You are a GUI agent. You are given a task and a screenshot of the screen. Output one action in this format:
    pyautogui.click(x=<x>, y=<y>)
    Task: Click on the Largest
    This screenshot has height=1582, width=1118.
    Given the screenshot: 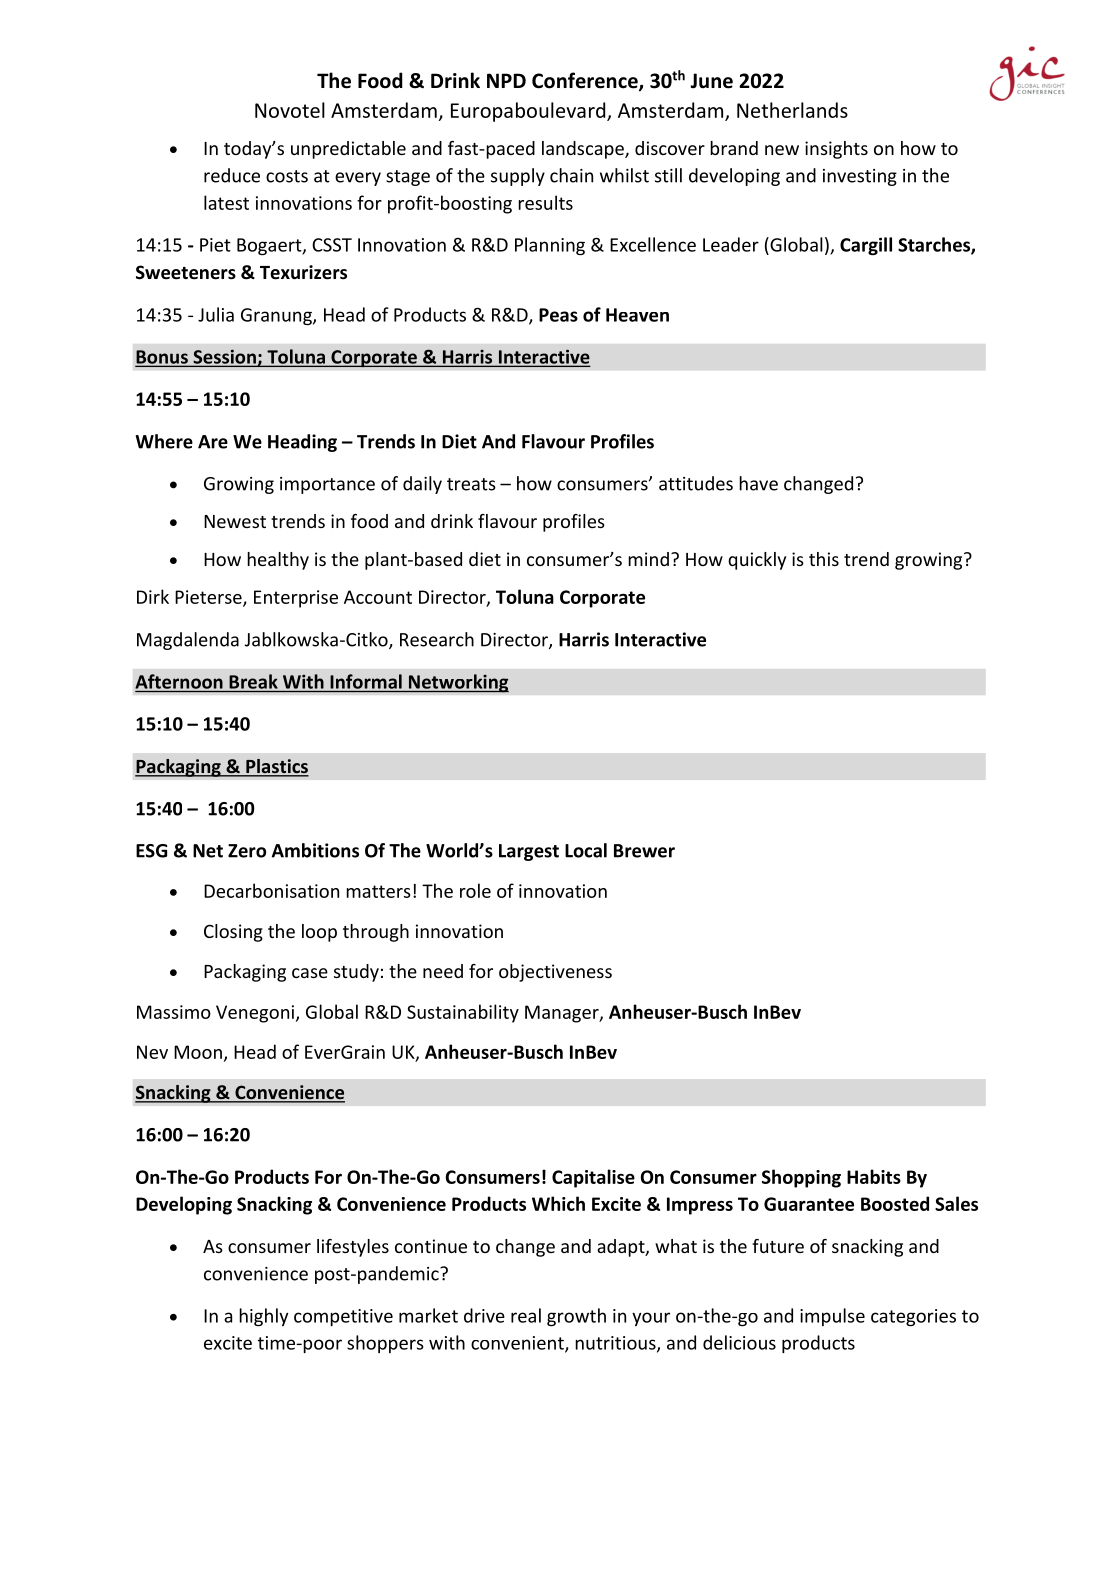 What is the action you would take?
    pyautogui.click(x=529, y=852)
